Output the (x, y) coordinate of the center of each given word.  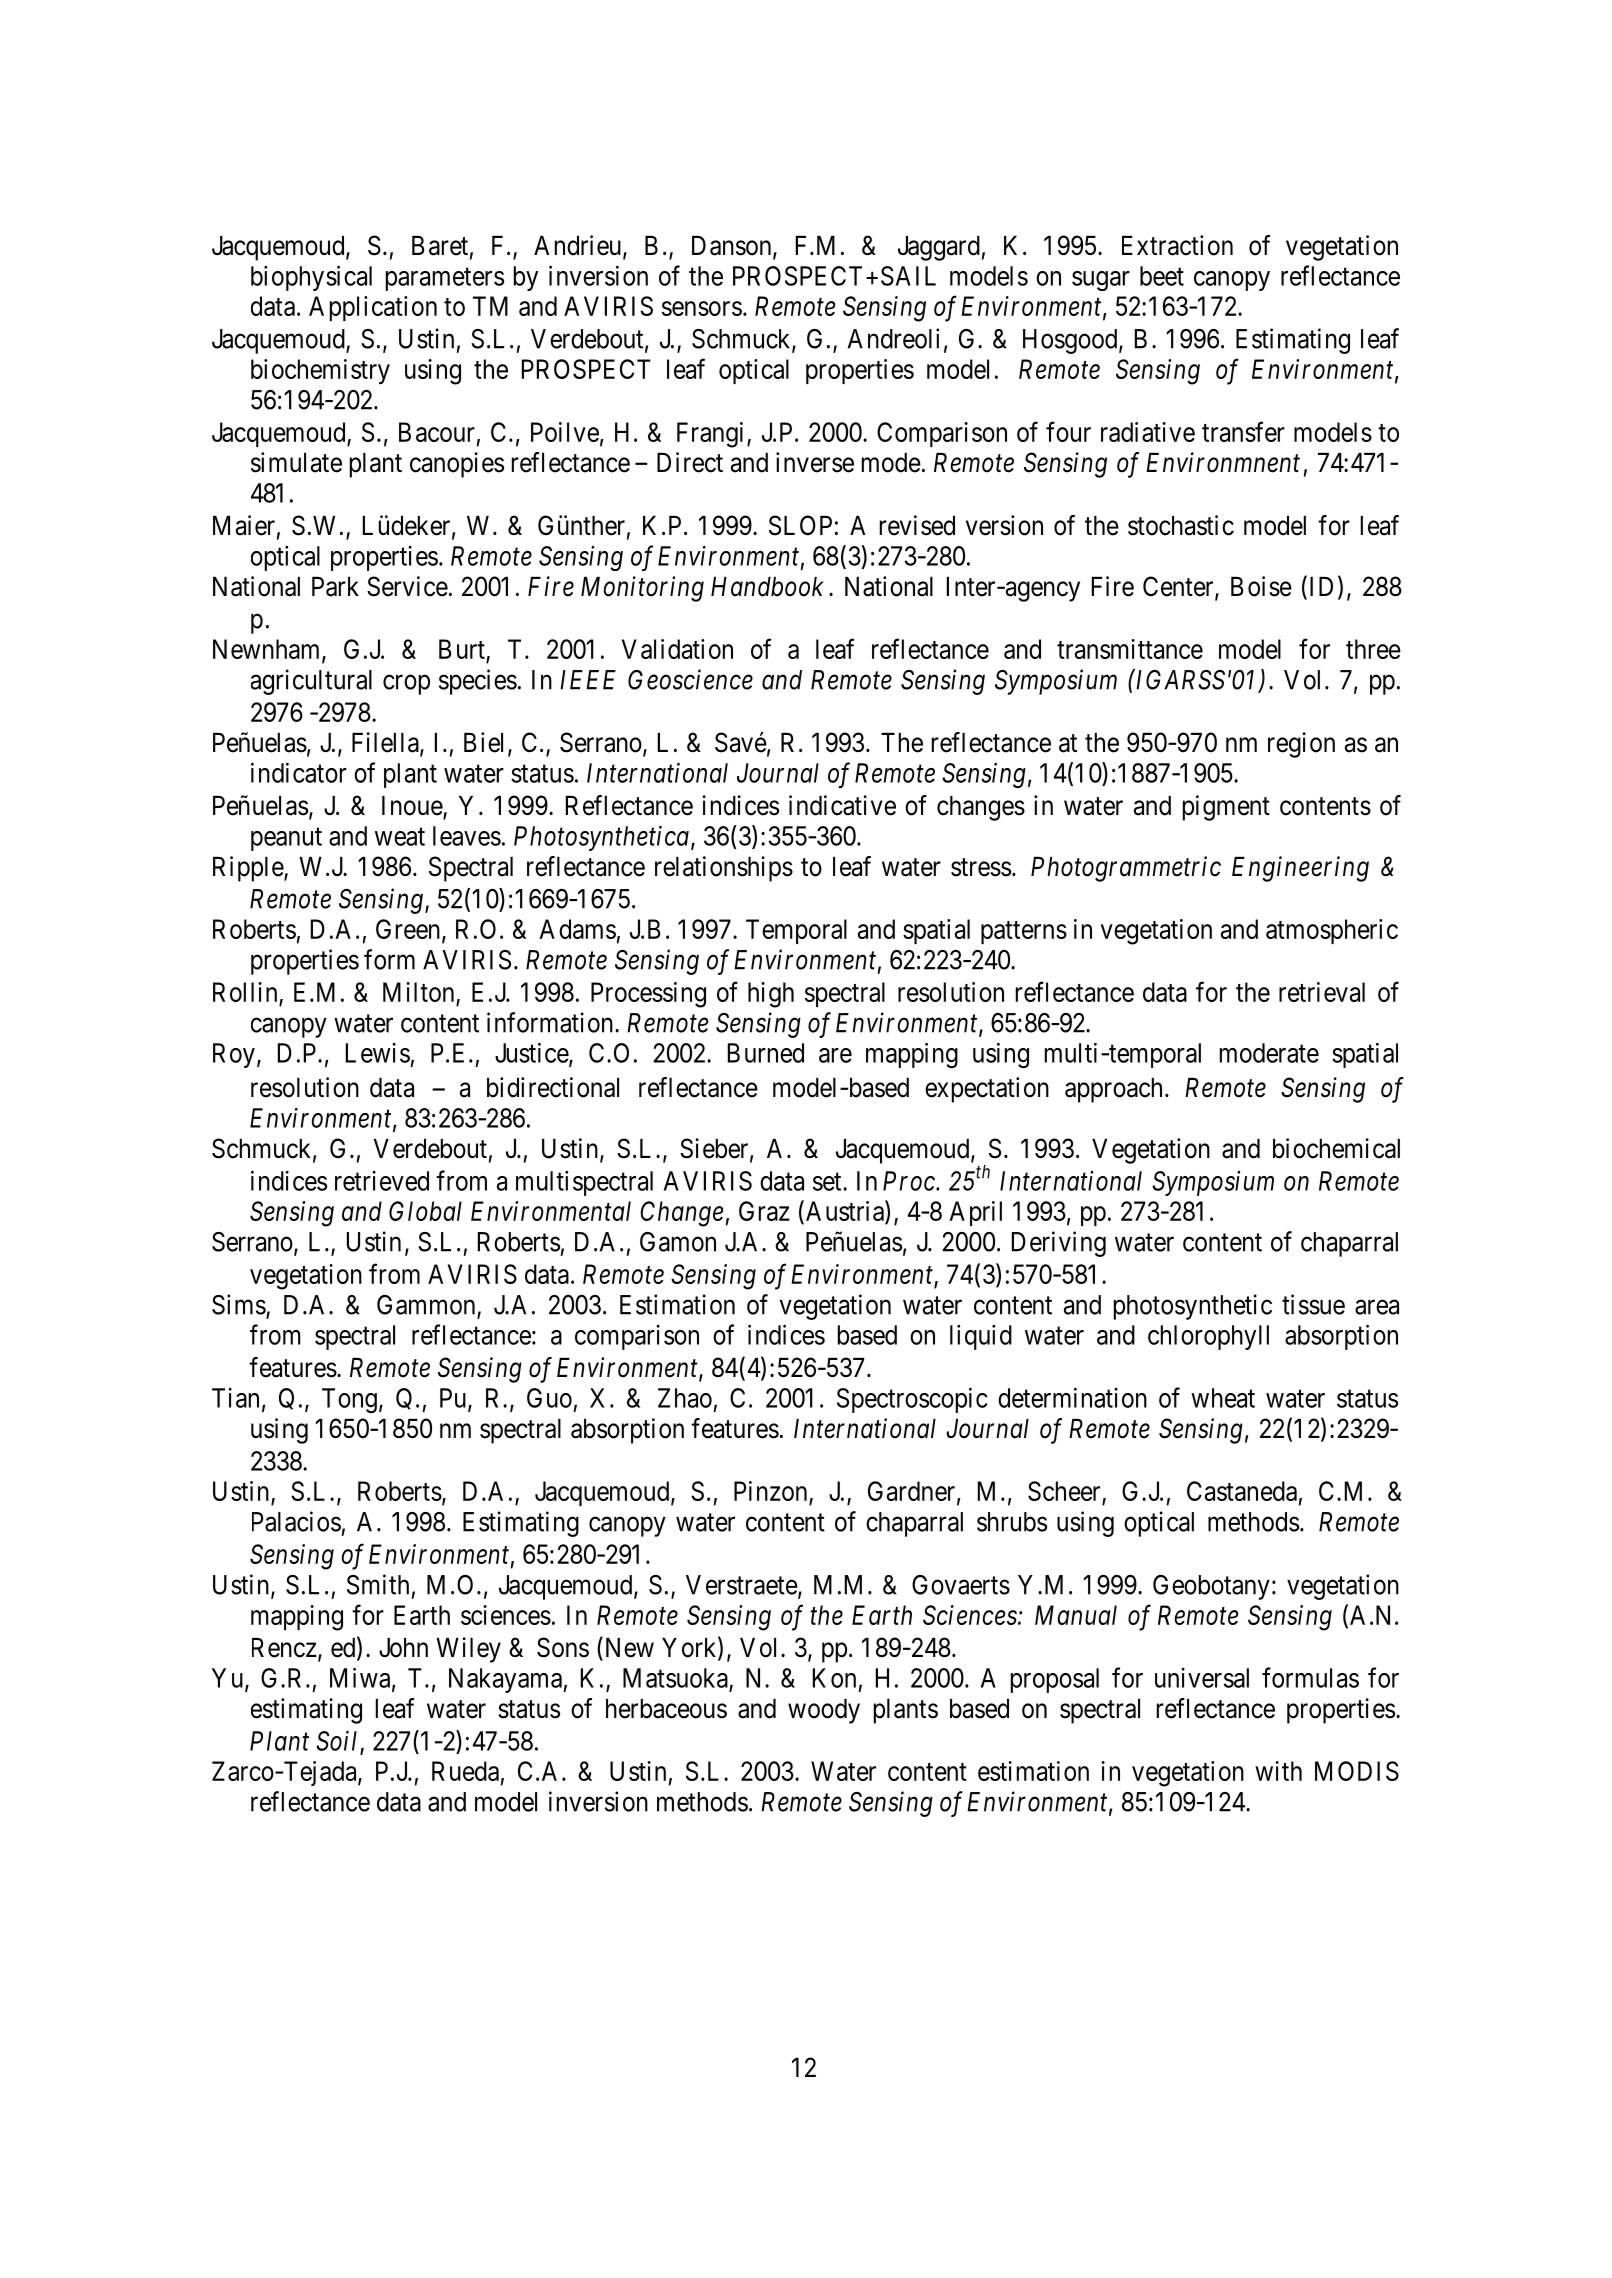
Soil (336, 1741)
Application (373, 308)
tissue (1313, 1304)
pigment (1226, 808)
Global (425, 1211)
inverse (815, 462)
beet (1162, 276)
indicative (842, 805)
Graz (764, 1211)
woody (824, 1711)
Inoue (413, 807)
